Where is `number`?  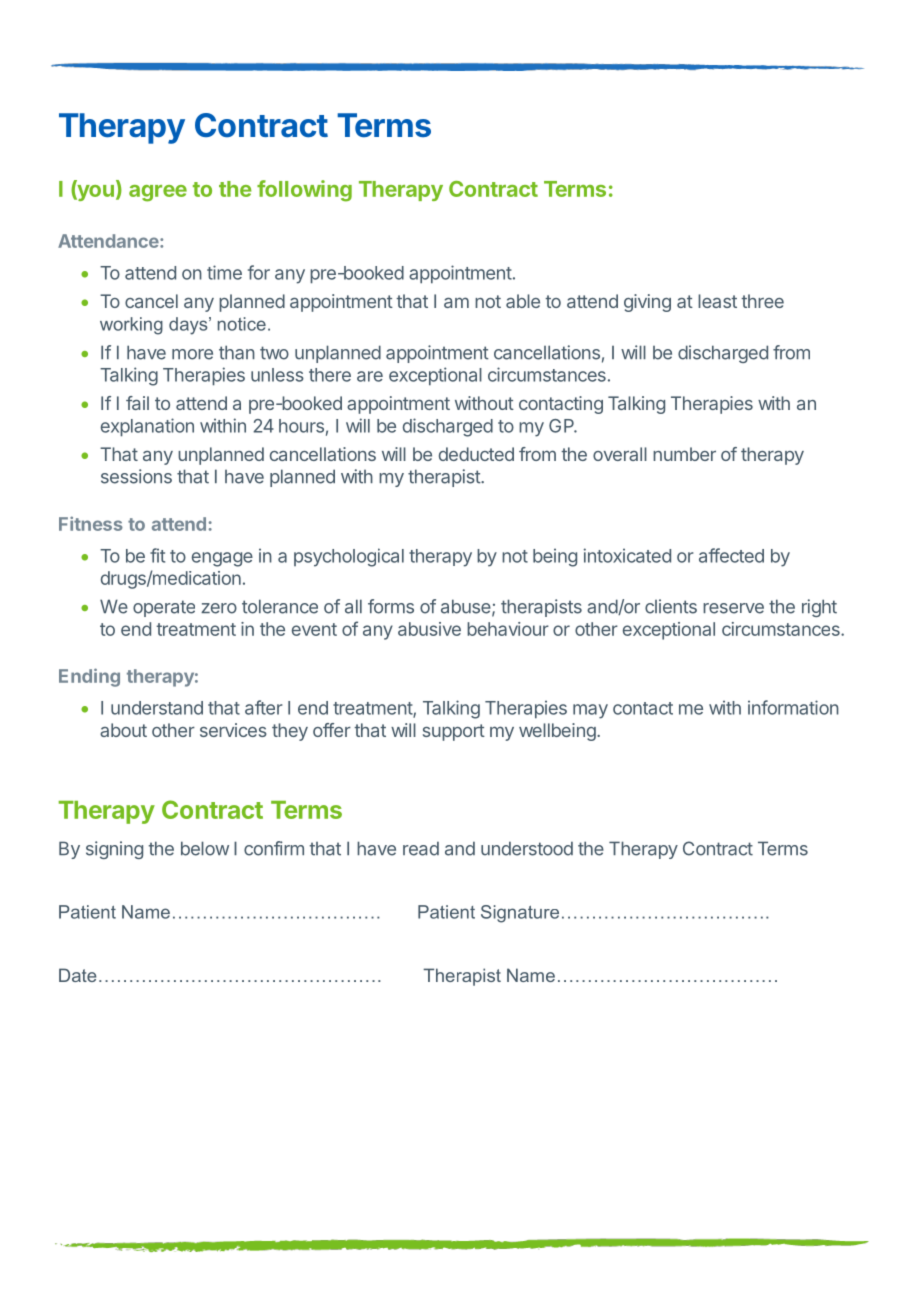
number is located at coordinates (684, 454).
